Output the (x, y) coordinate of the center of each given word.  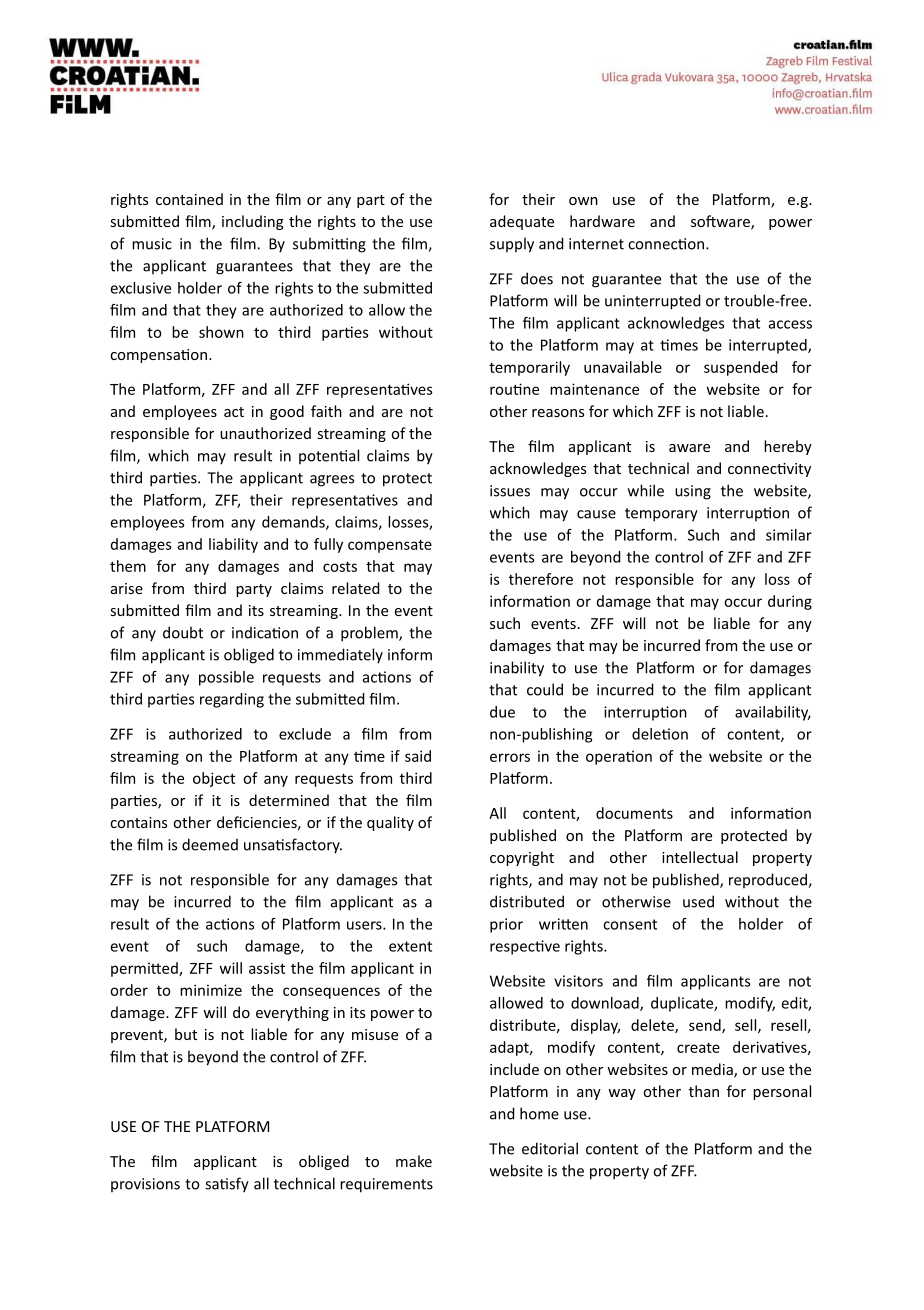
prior (506, 925)
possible (226, 678)
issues (510, 491)
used (698, 901)
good (287, 412)
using (693, 492)
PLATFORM (232, 1126)
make (414, 1161)
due (502, 712)
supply (512, 245)
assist (267, 968)
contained (189, 199)
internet (596, 244)
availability (773, 713)
